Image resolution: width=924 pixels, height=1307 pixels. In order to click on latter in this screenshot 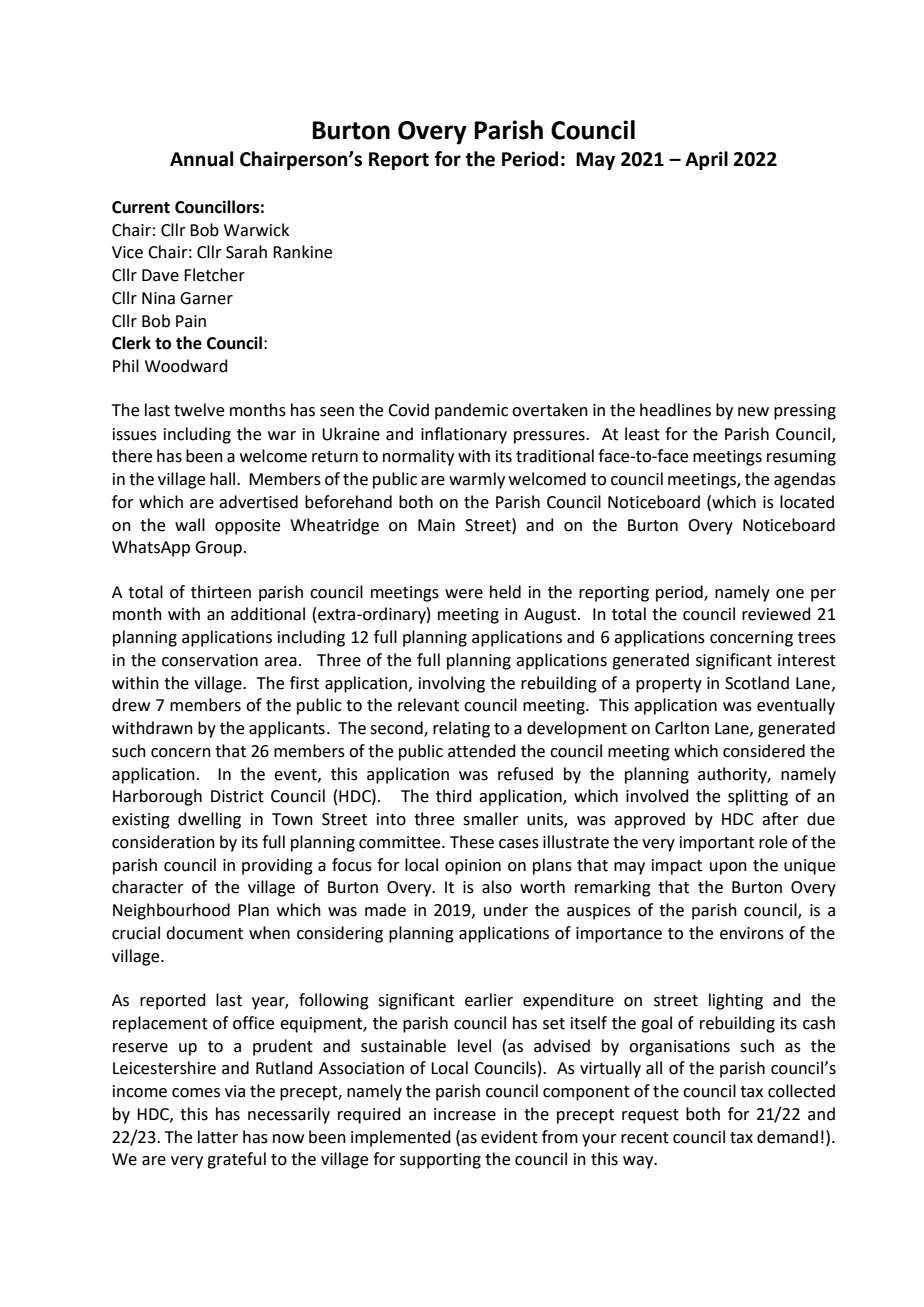, I will do `click(218, 1137)`.
